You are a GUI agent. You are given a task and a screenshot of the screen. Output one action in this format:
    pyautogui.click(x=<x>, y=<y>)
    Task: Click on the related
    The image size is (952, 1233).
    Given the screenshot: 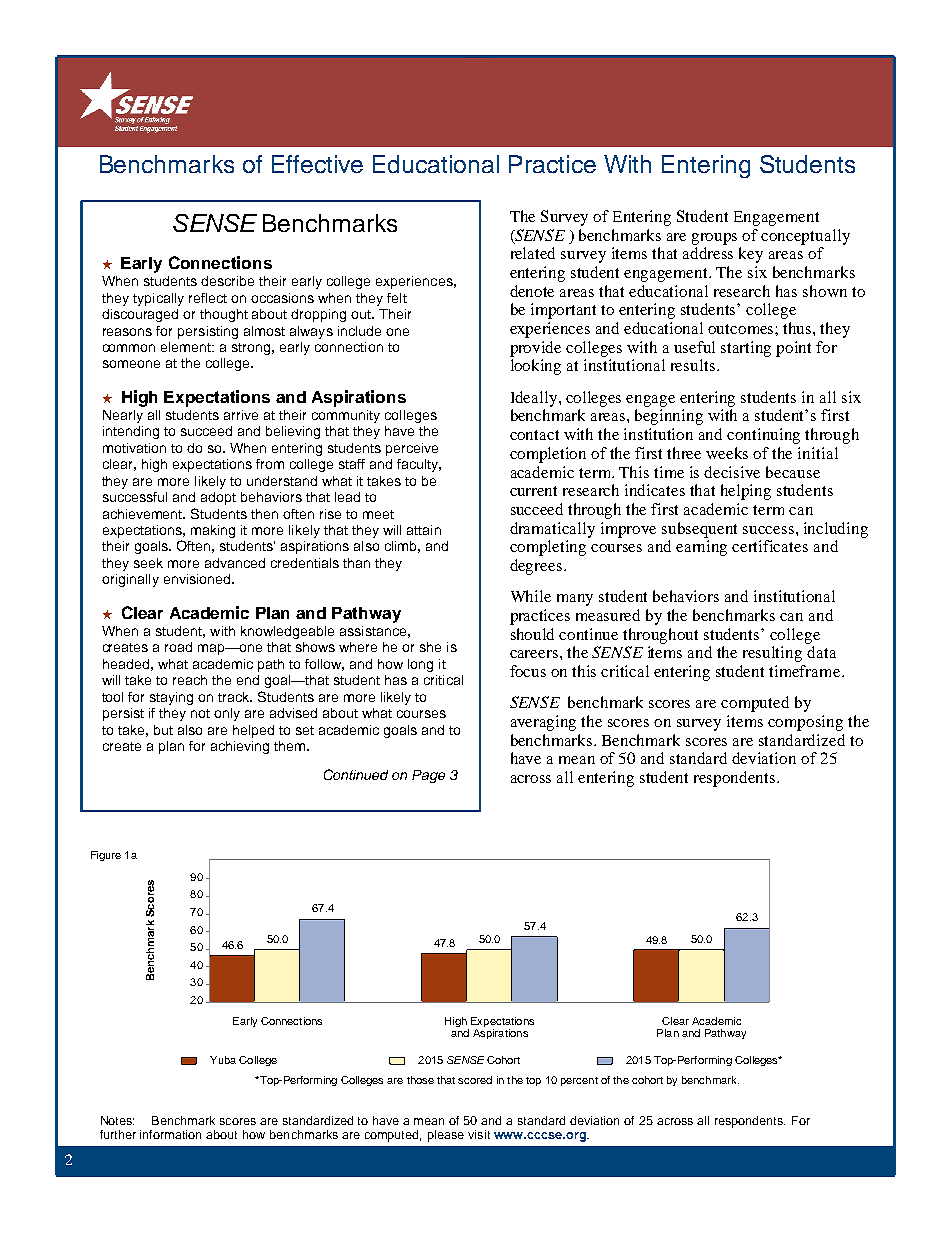 What is the action you would take?
    pyautogui.click(x=533, y=253)
